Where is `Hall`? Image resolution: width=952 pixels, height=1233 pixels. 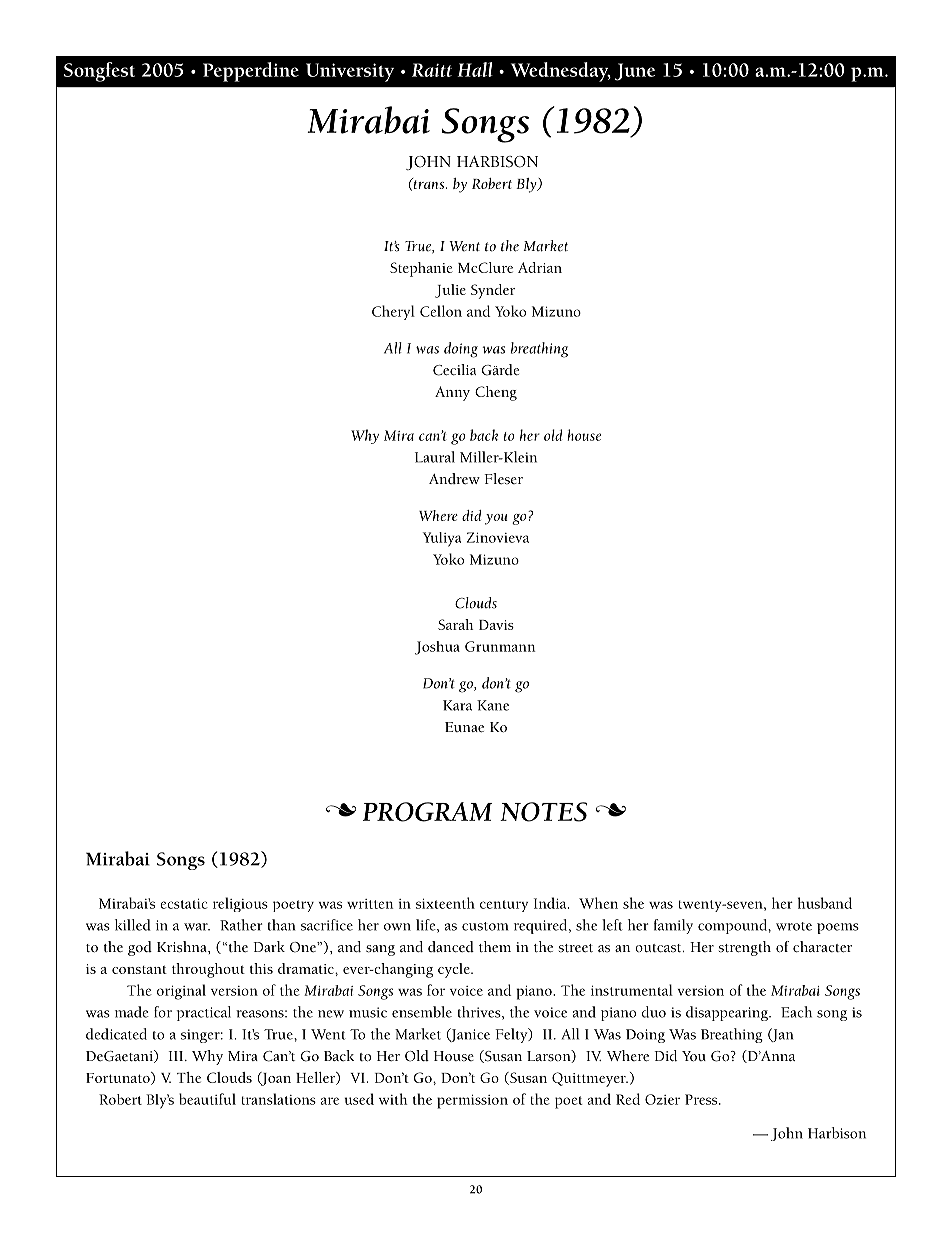 Hall is located at coordinates (475, 69).
